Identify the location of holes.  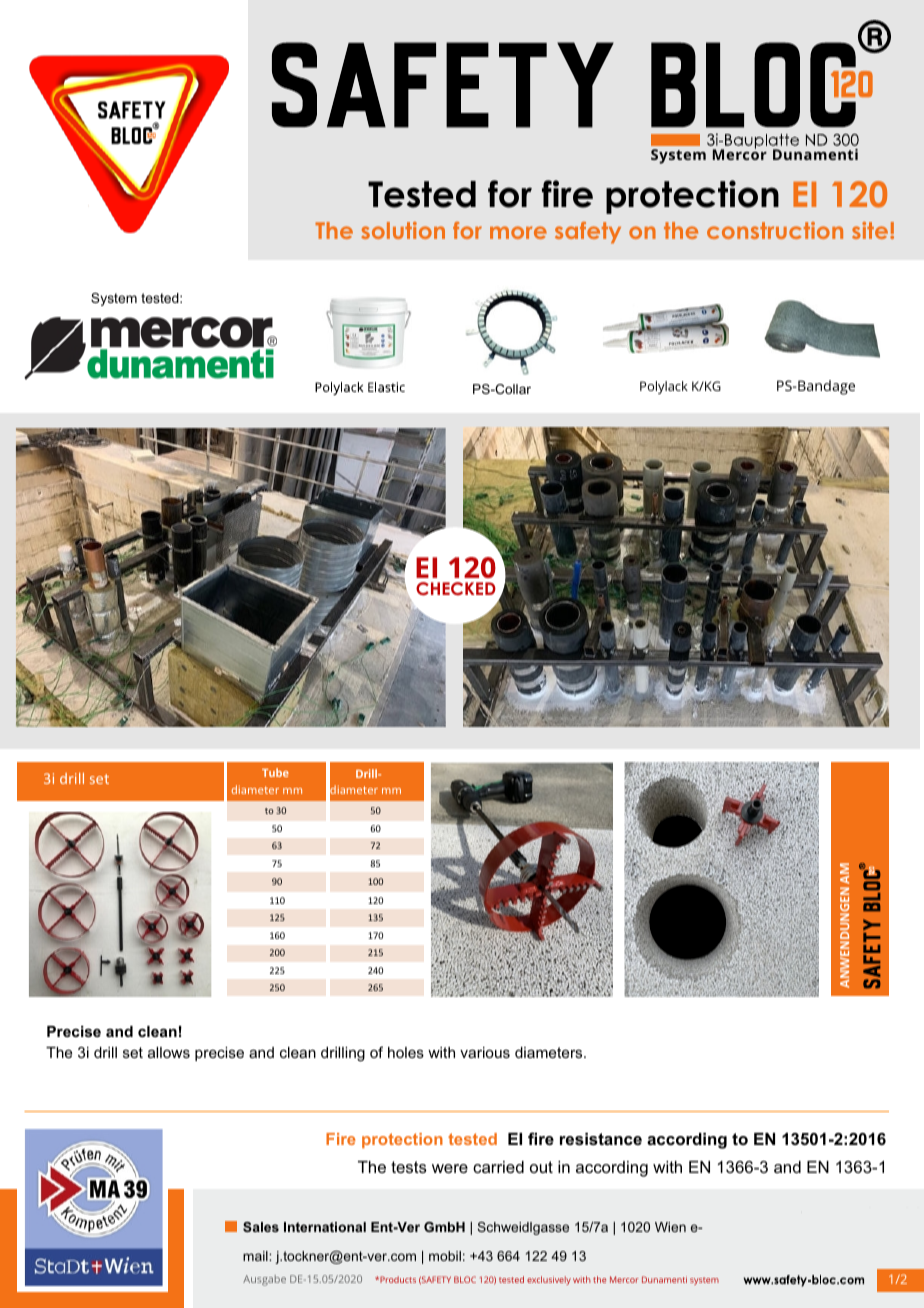
(406, 1052).
